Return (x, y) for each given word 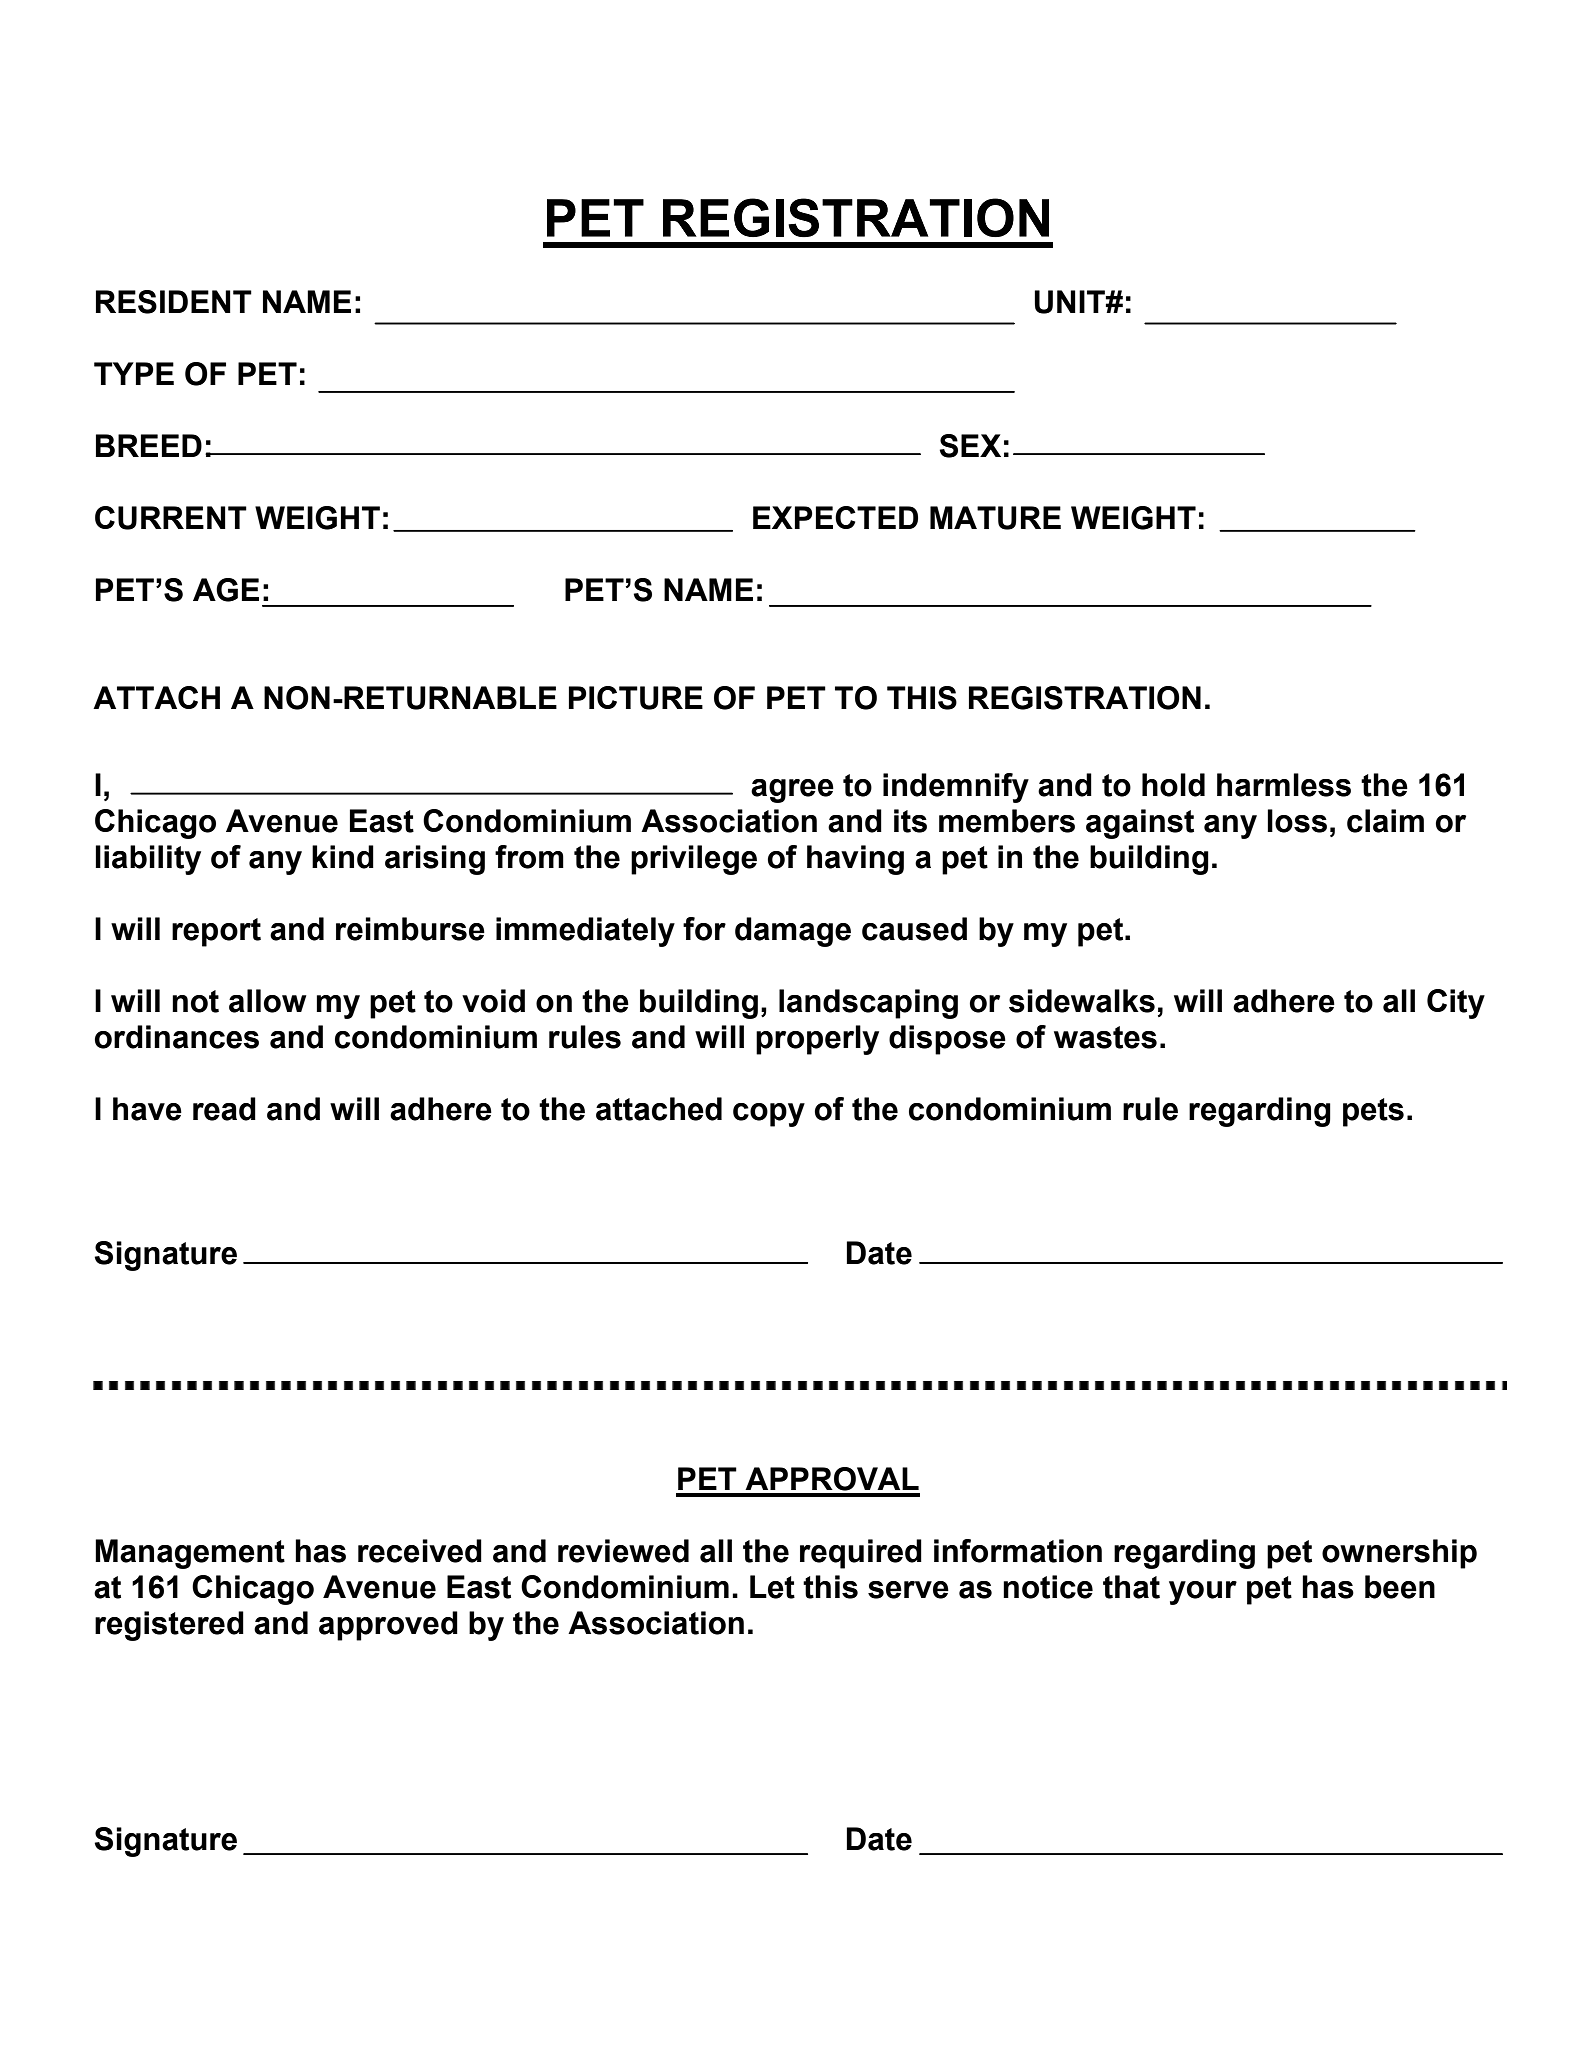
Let (772, 1587)
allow (268, 1001)
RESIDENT (174, 302)
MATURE (995, 518)
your (1203, 1593)
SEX (970, 446)
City (1456, 1004)
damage (793, 932)
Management (190, 1554)
